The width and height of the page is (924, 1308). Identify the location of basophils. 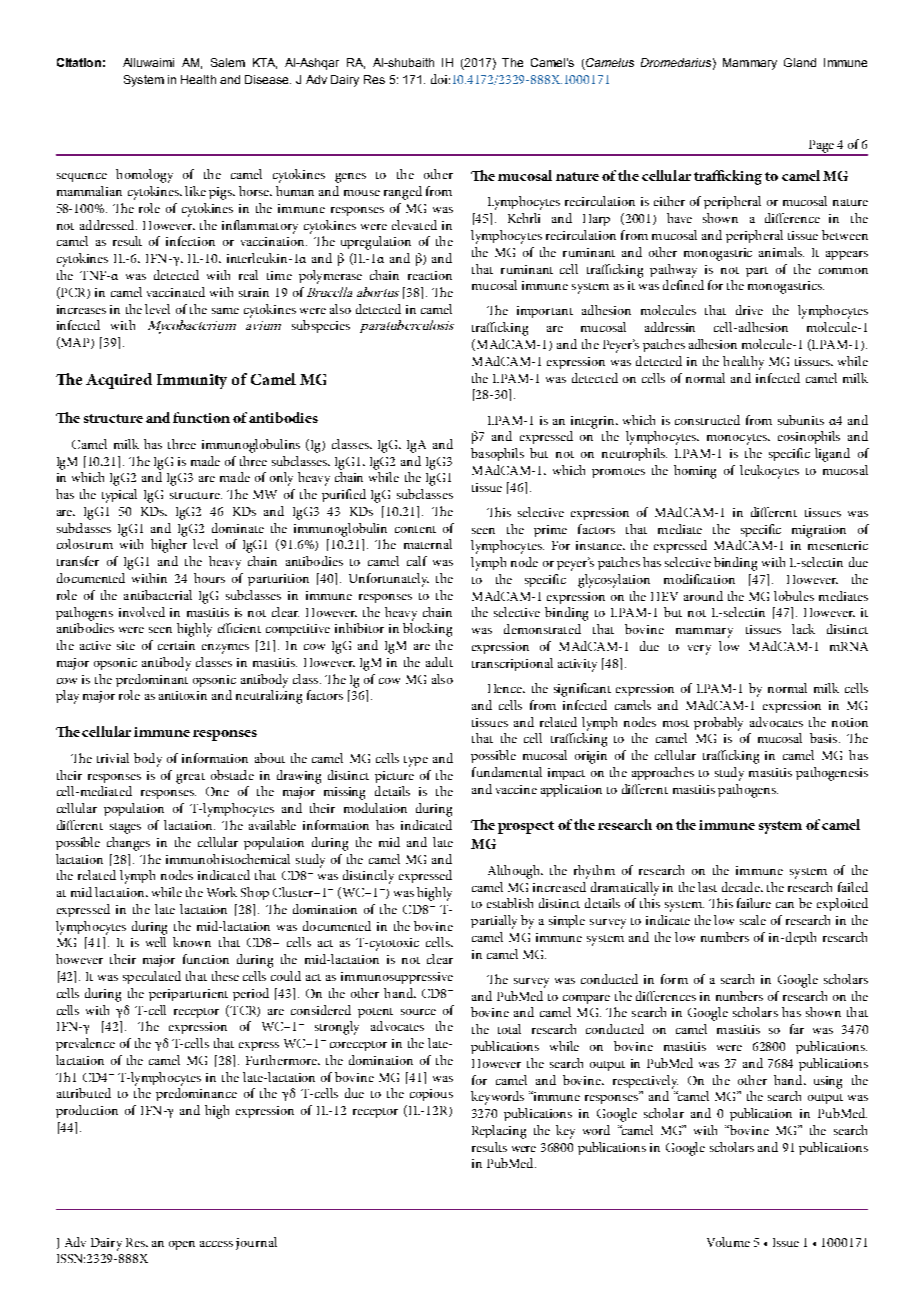
(497, 454).
